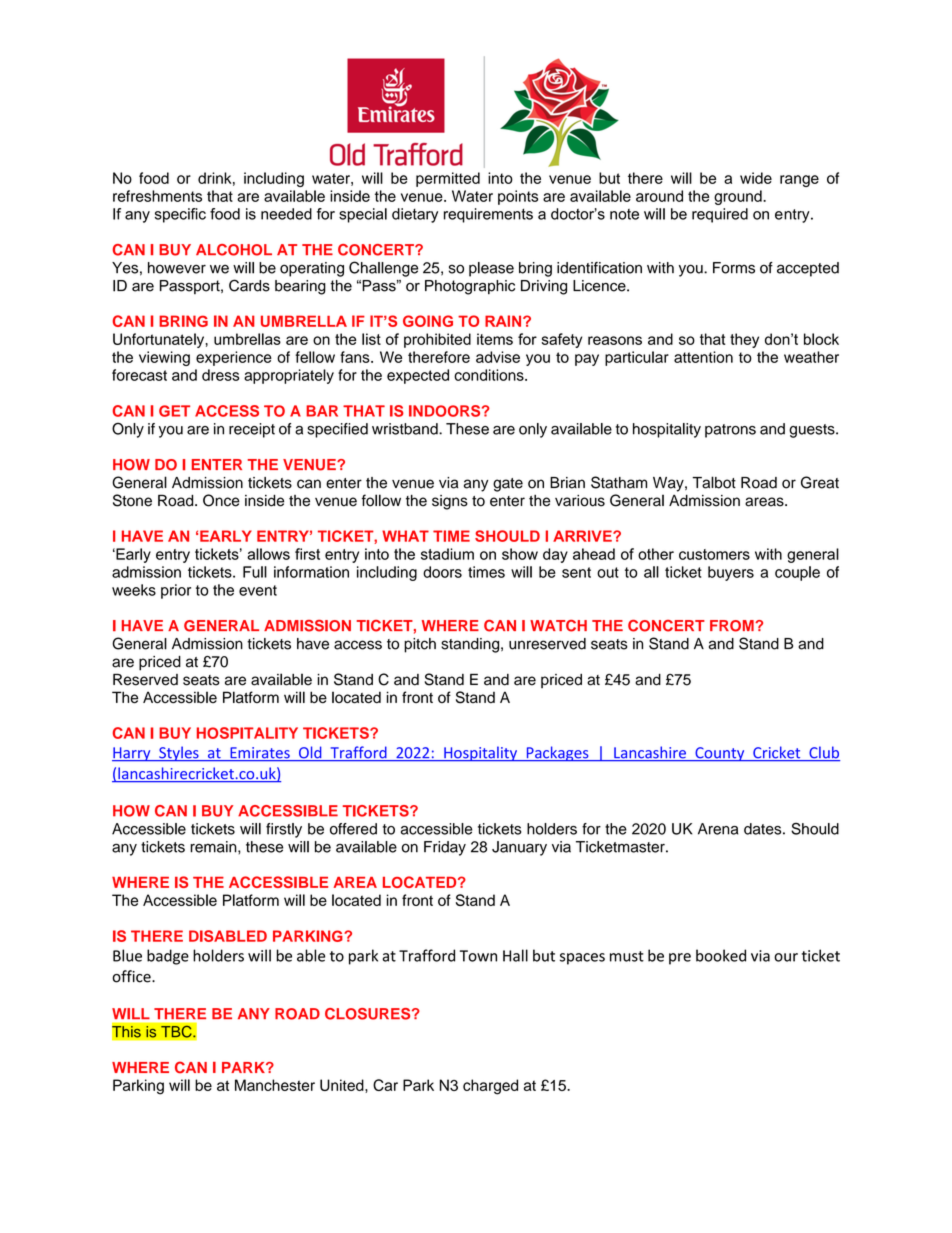 This image has height=1233, width=952. What do you see at coordinates (180, 215) in the image?
I see `specific` at bounding box center [180, 215].
